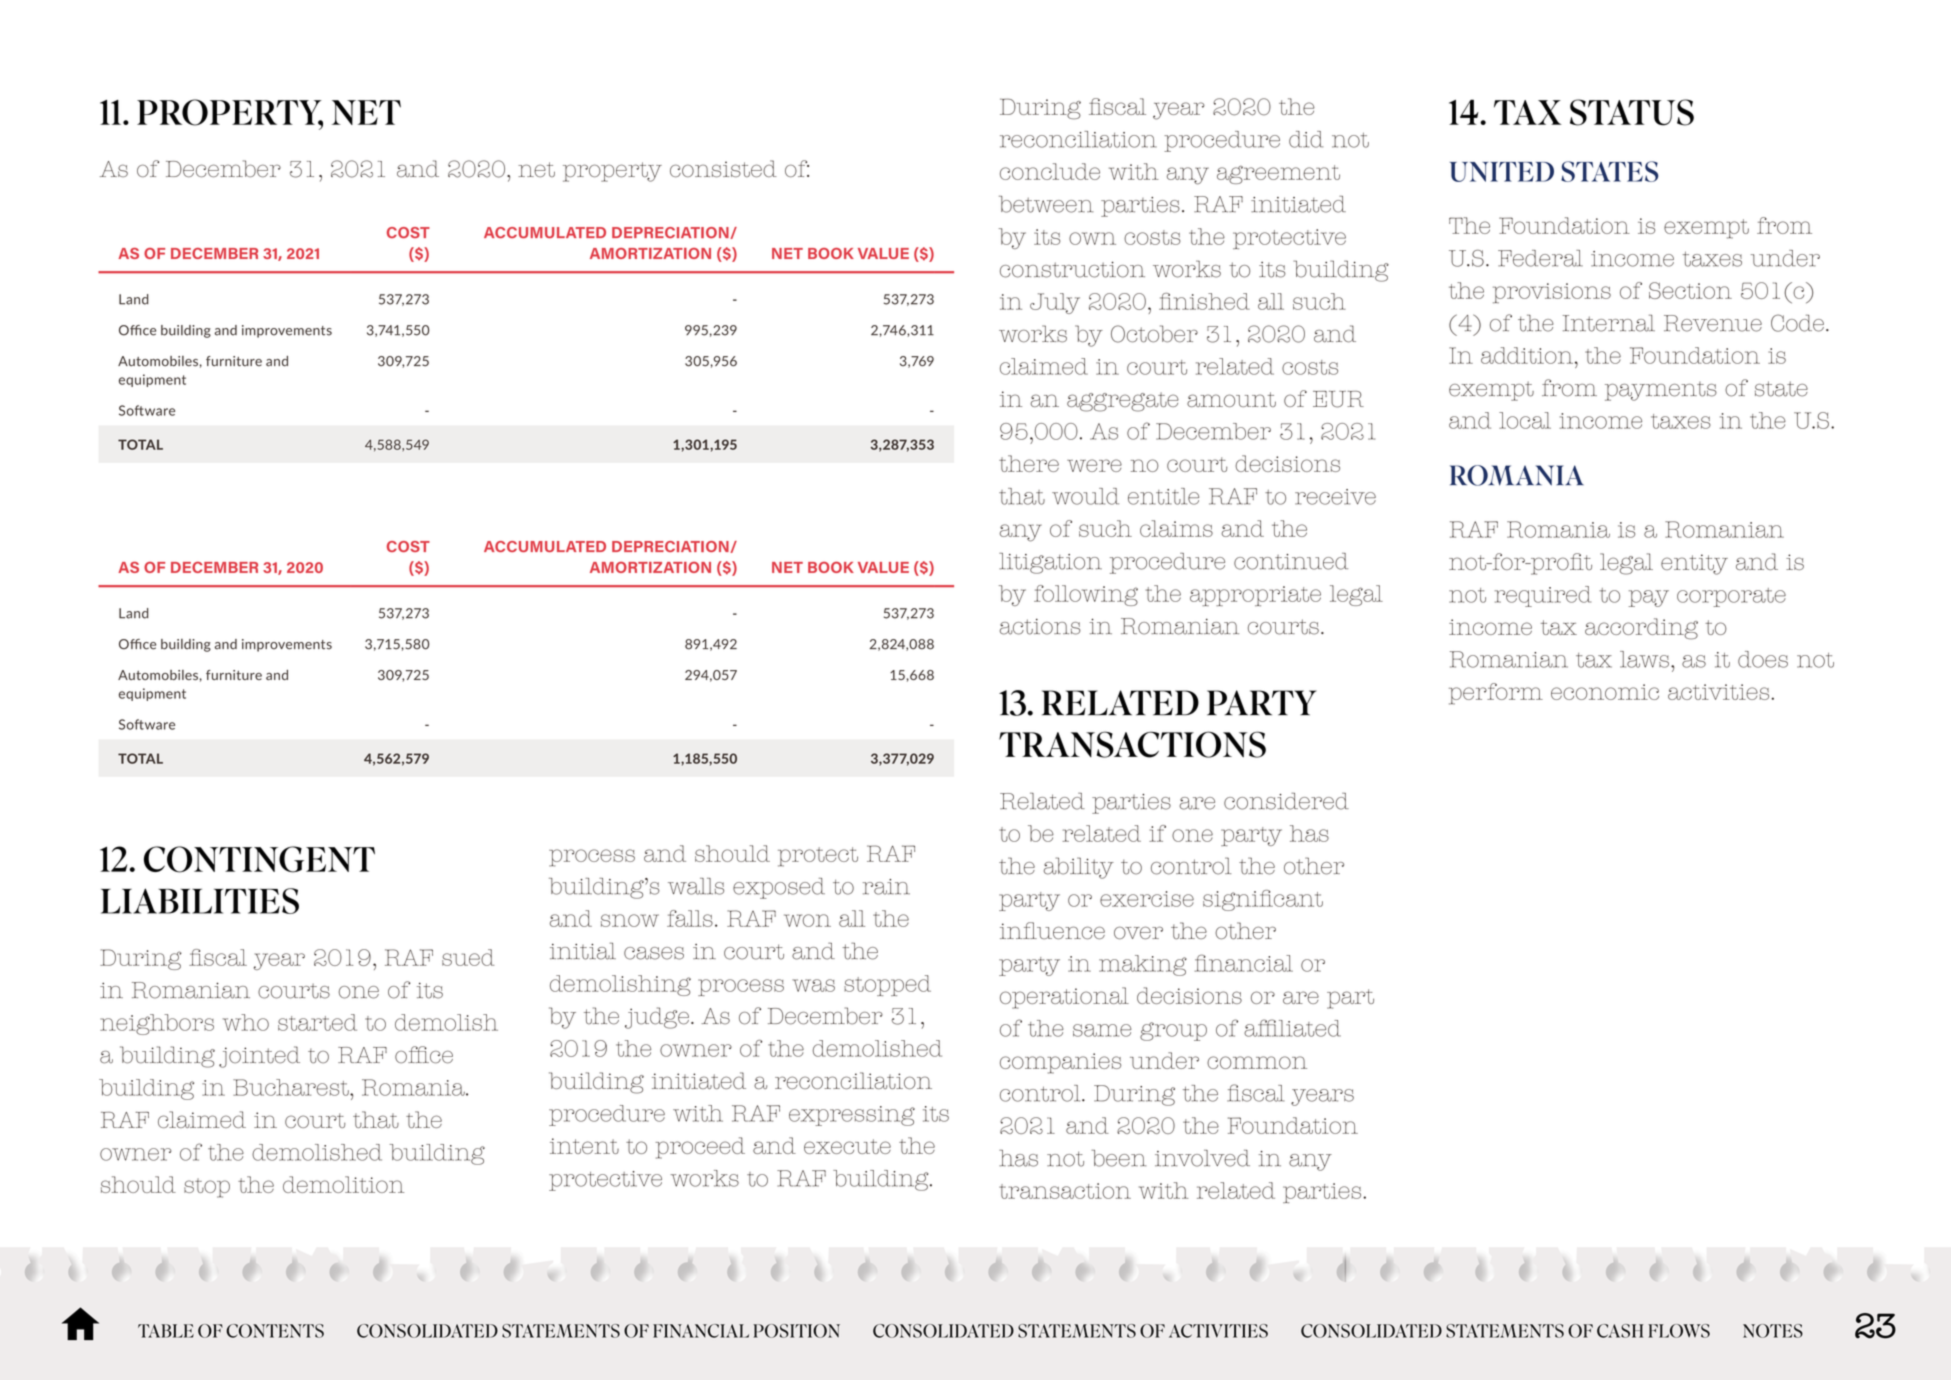  I want to click on significant, so click(1263, 900).
